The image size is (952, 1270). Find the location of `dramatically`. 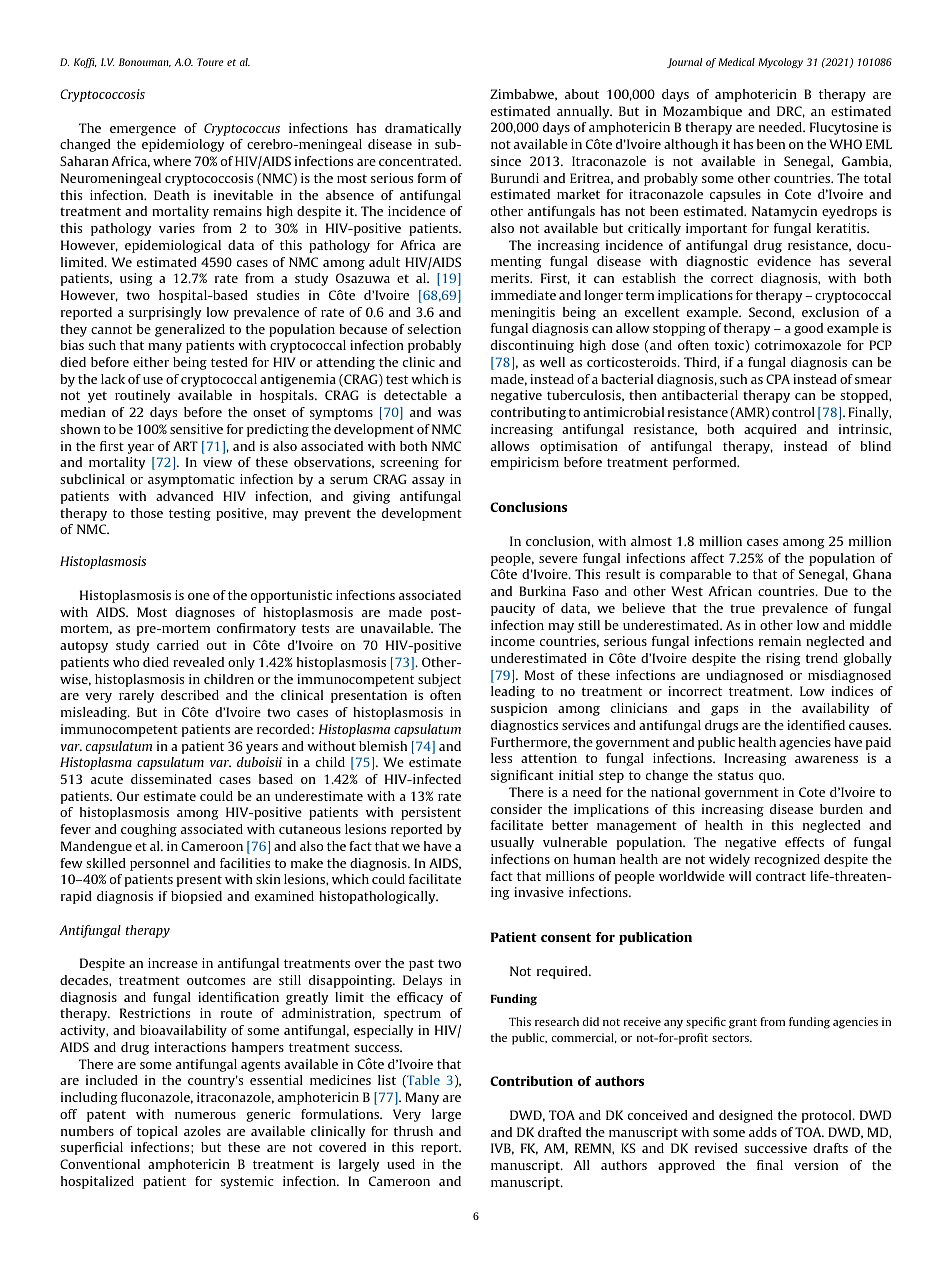

dramatically is located at coordinates (423, 129).
